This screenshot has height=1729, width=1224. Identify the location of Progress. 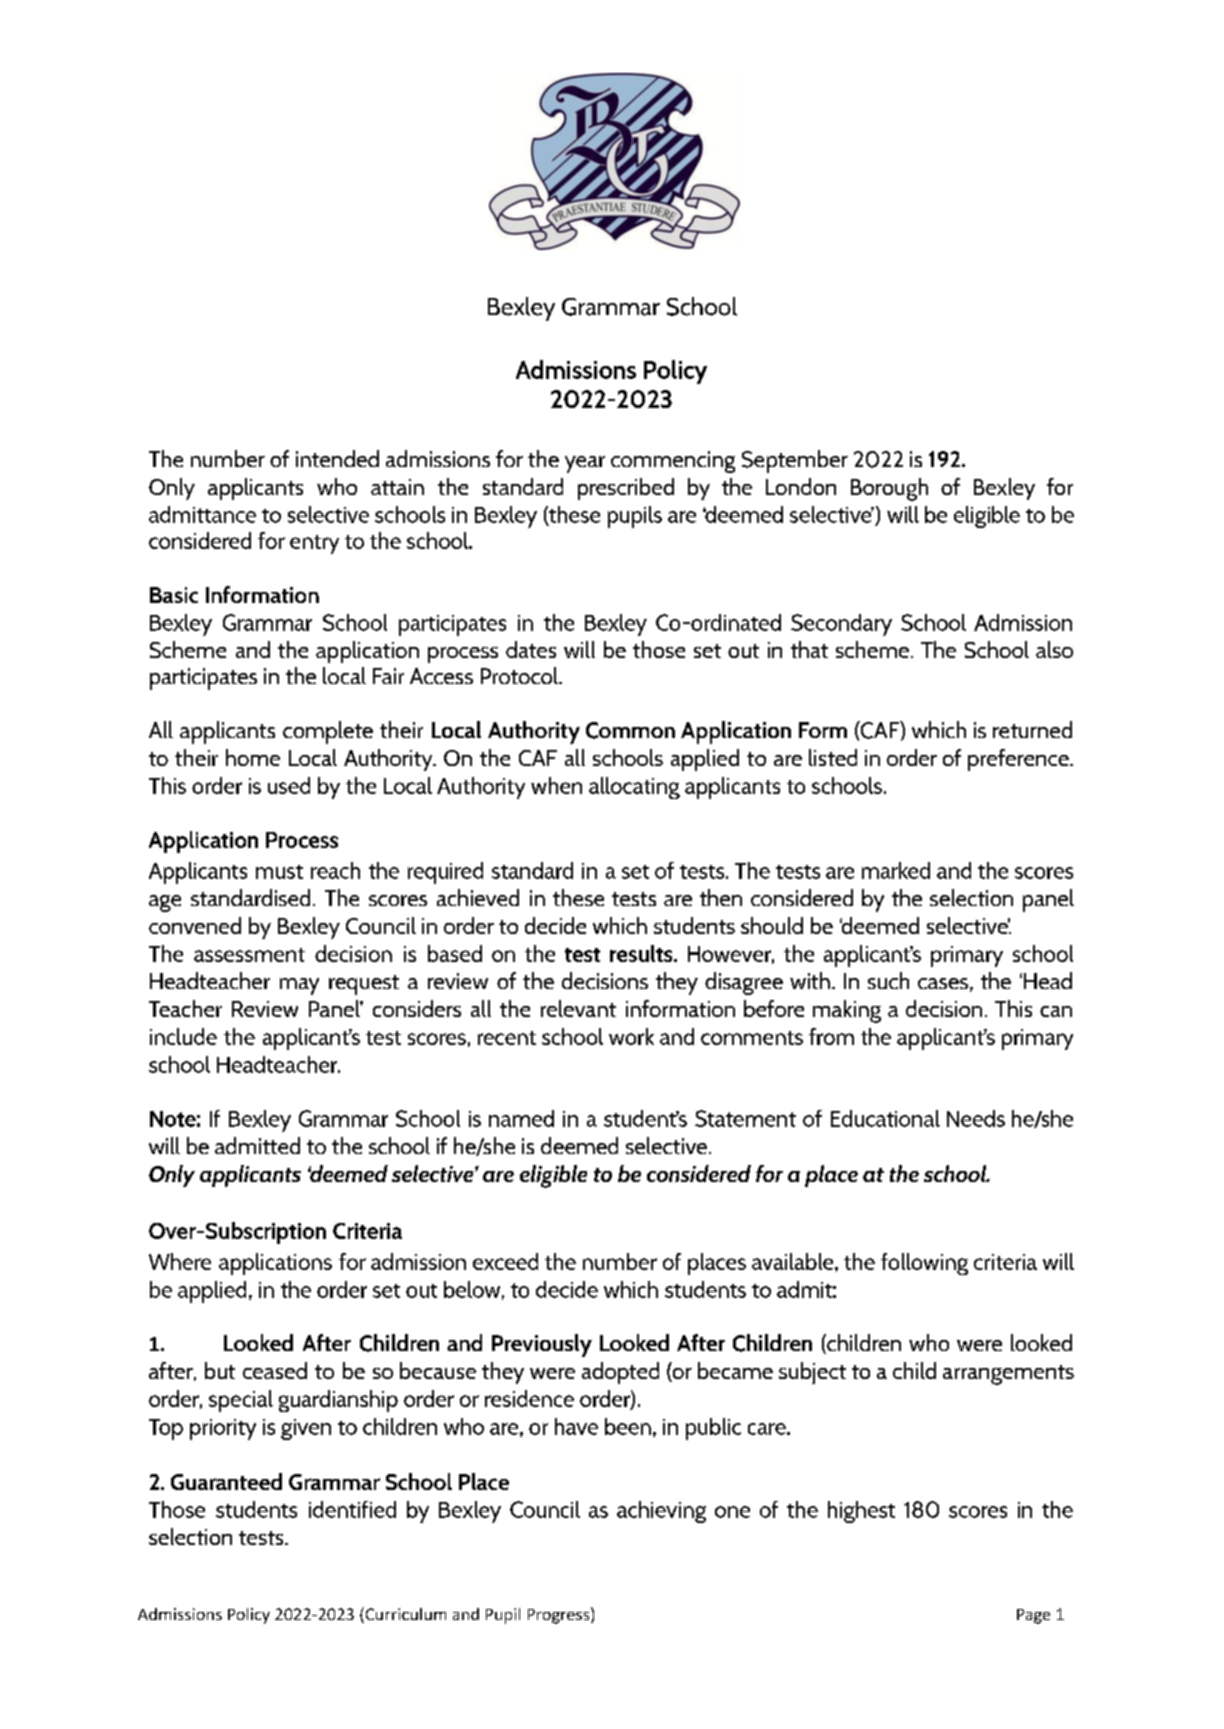
(560, 1615).
